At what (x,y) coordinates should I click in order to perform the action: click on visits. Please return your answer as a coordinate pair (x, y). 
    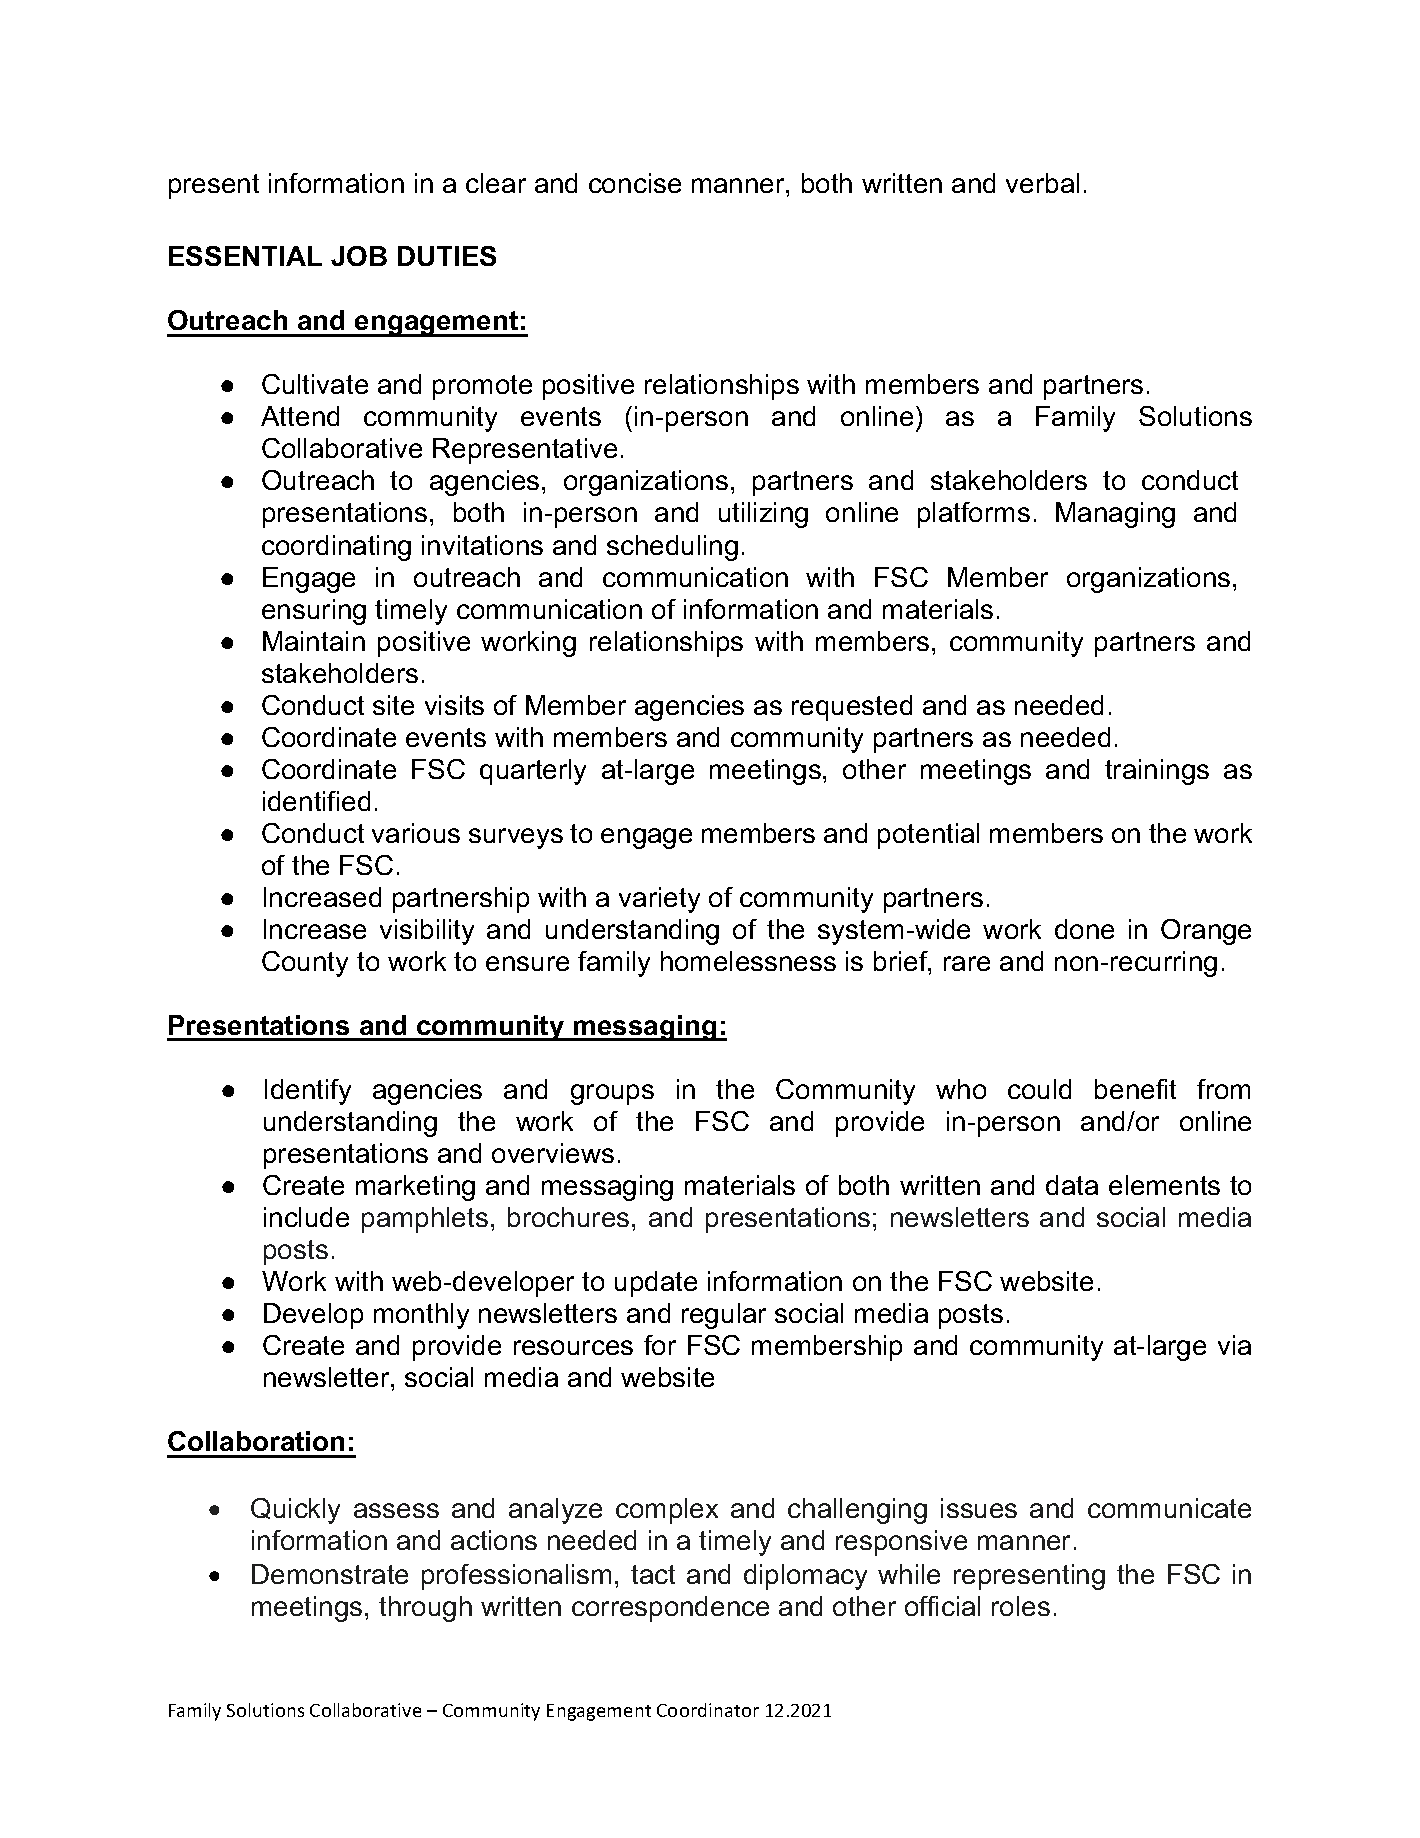
    Looking at the image, I should click on (454, 705).
